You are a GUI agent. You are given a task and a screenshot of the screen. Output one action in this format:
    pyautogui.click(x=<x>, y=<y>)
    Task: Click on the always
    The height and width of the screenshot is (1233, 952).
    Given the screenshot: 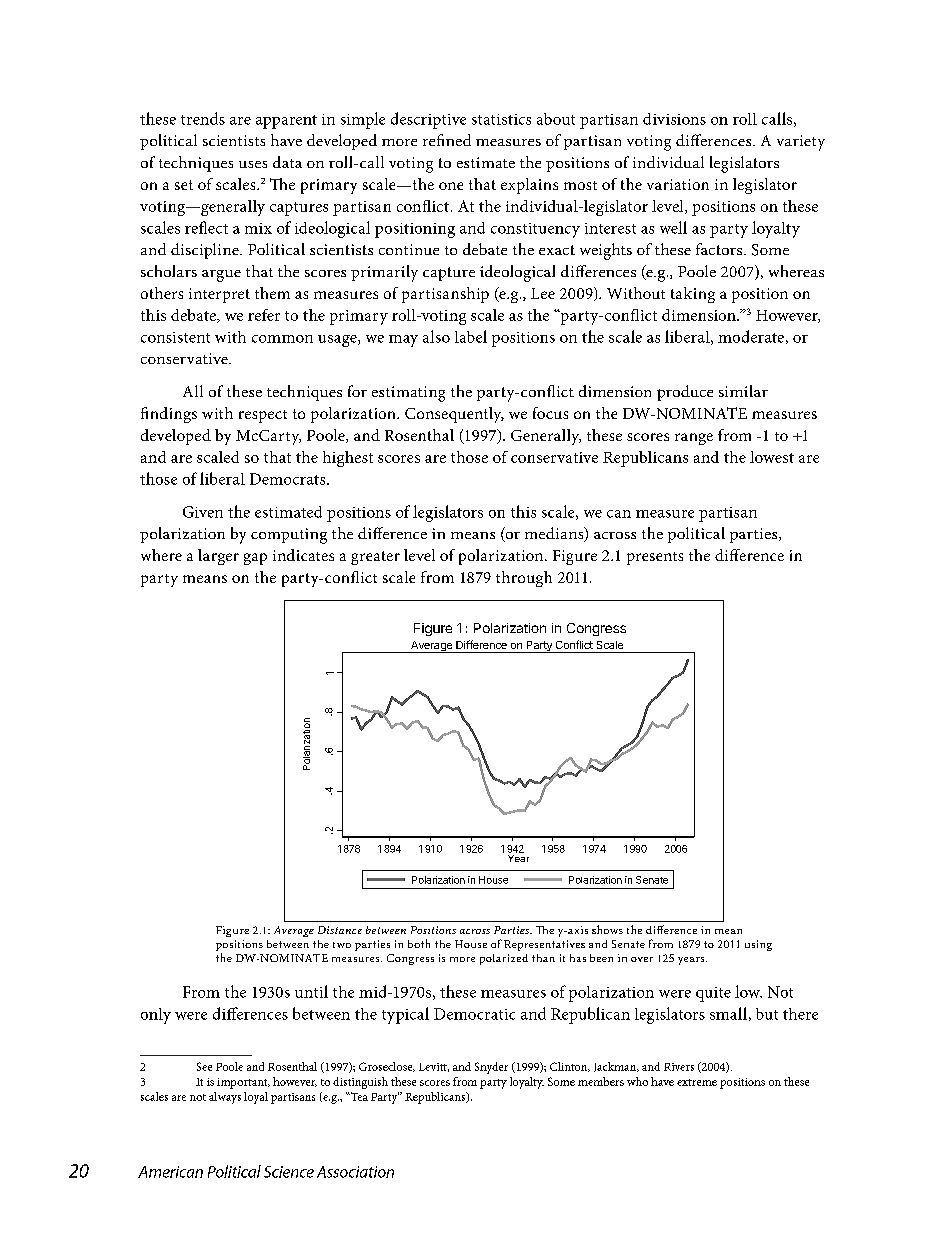 What is the action you would take?
    pyautogui.click(x=225, y=1098)
